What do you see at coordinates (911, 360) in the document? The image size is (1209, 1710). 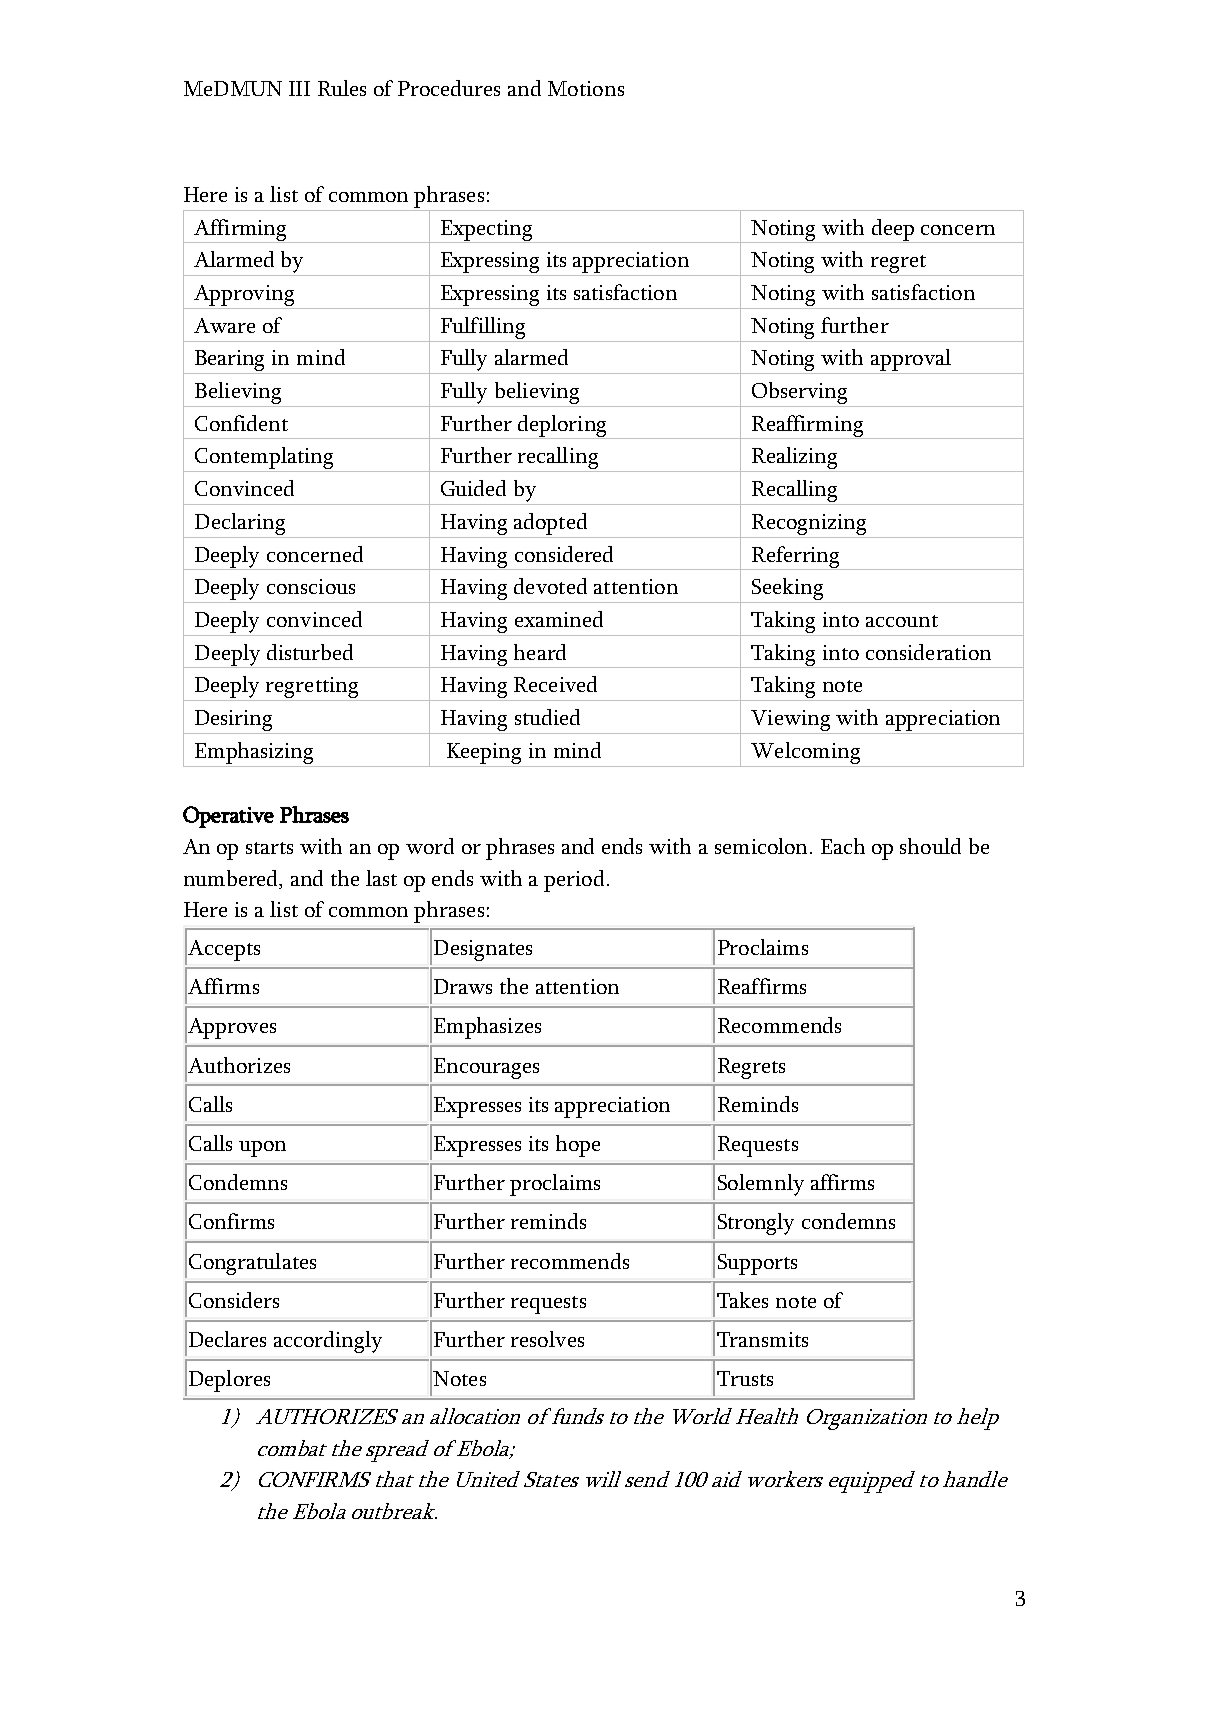 I see `approval` at bounding box center [911, 360].
